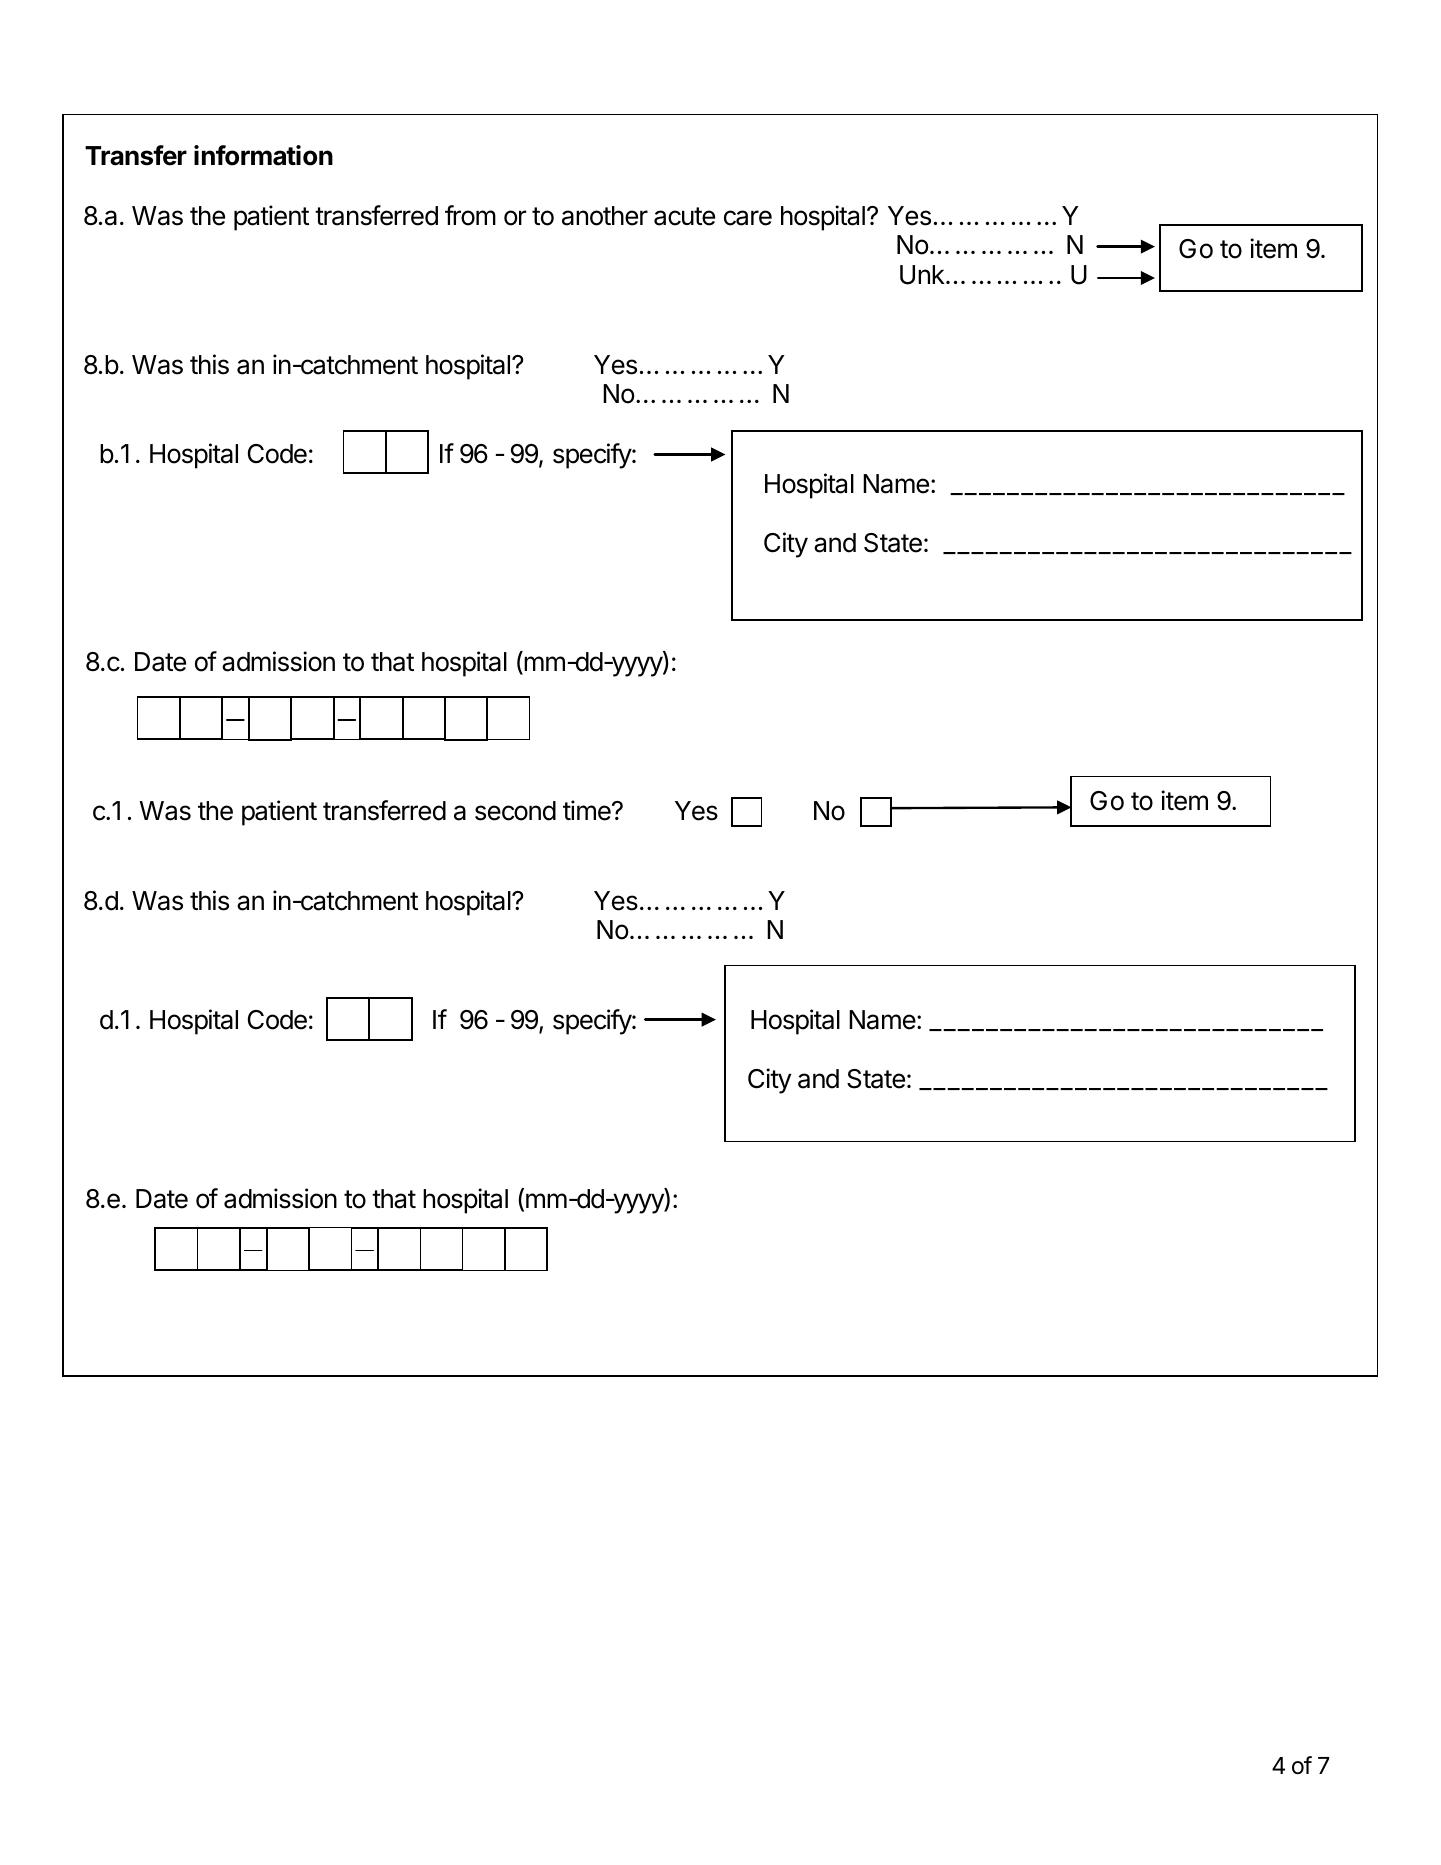 Image resolution: width=1441 pixels, height=1865 pixels. What do you see at coordinates (588, 810) in the image?
I see `time` at bounding box center [588, 810].
